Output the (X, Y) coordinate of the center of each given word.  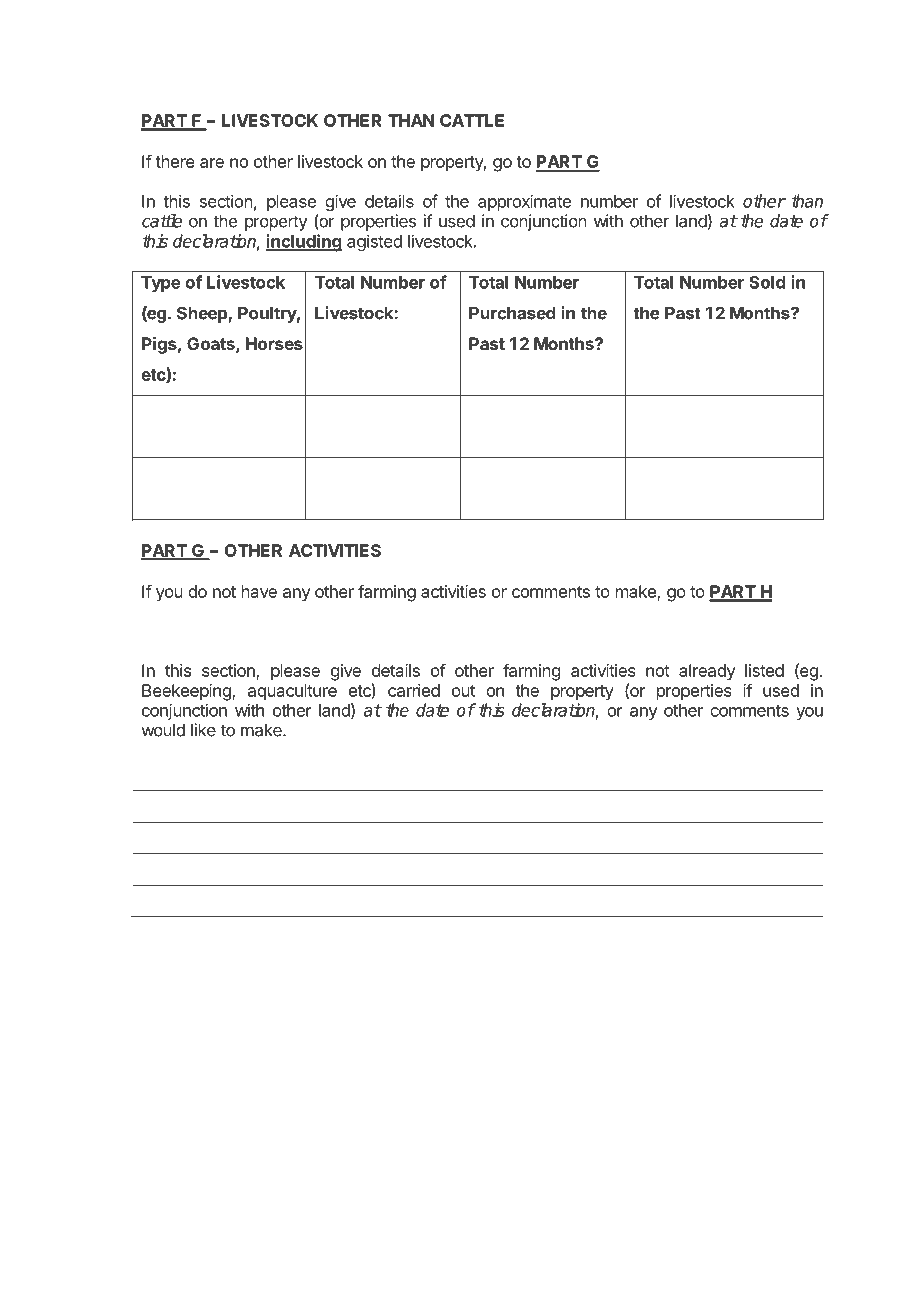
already (707, 672)
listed (764, 670)
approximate (524, 202)
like (203, 730)
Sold (767, 282)
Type (161, 284)
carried (414, 690)
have (259, 591)
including (303, 243)
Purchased (512, 313)
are (212, 163)
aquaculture (292, 692)
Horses (274, 343)
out (463, 691)
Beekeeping (187, 692)
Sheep (203, 314)
